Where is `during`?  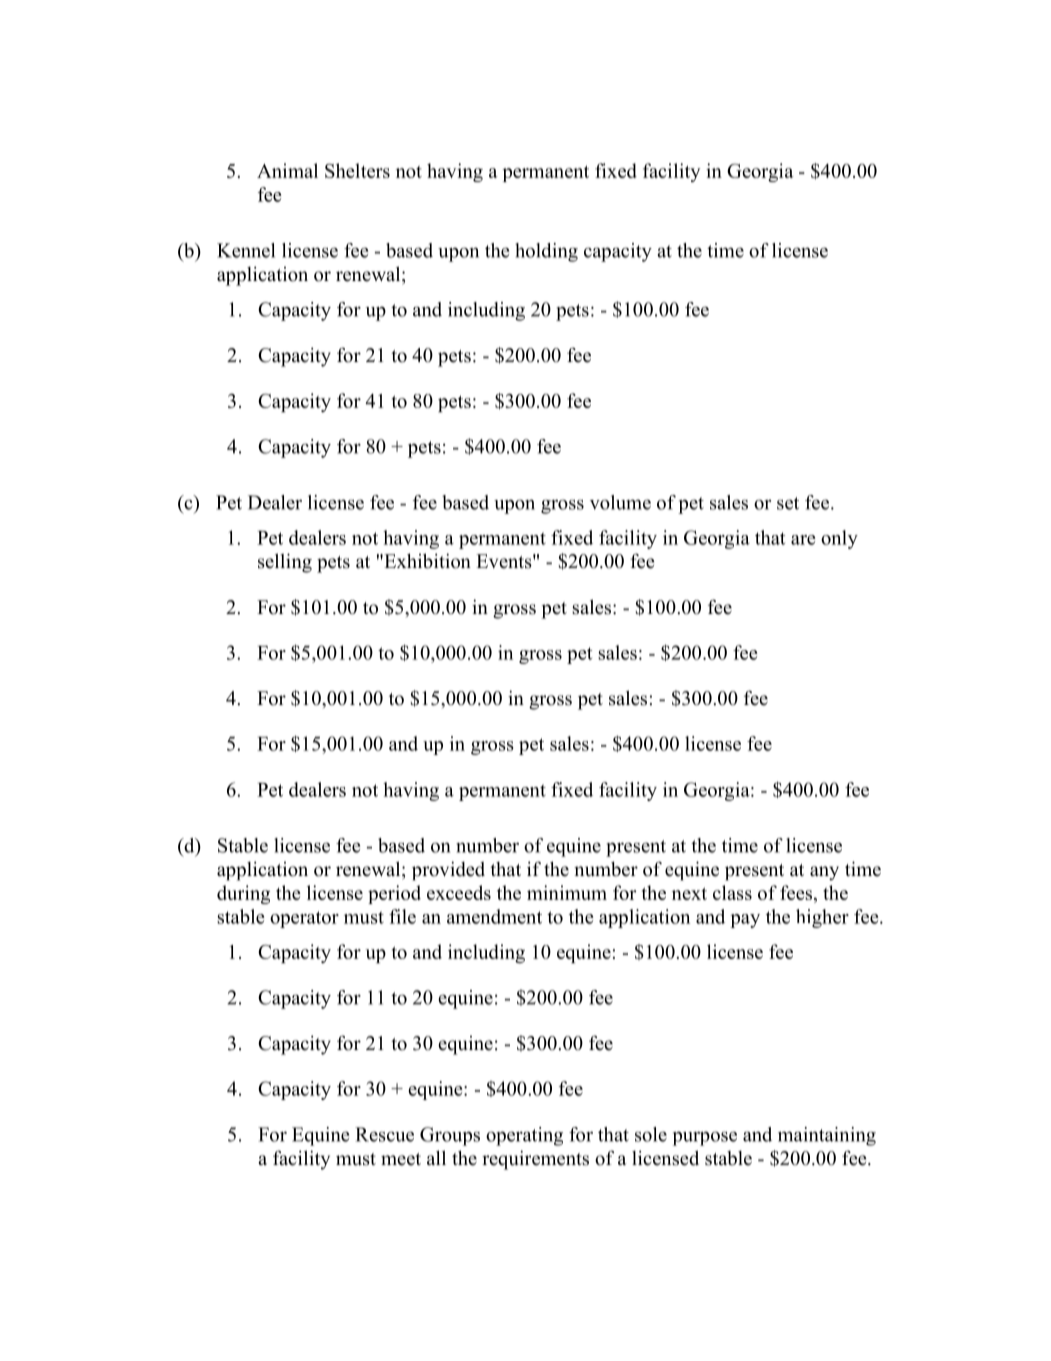 during is located at coordinates (243, 894).
